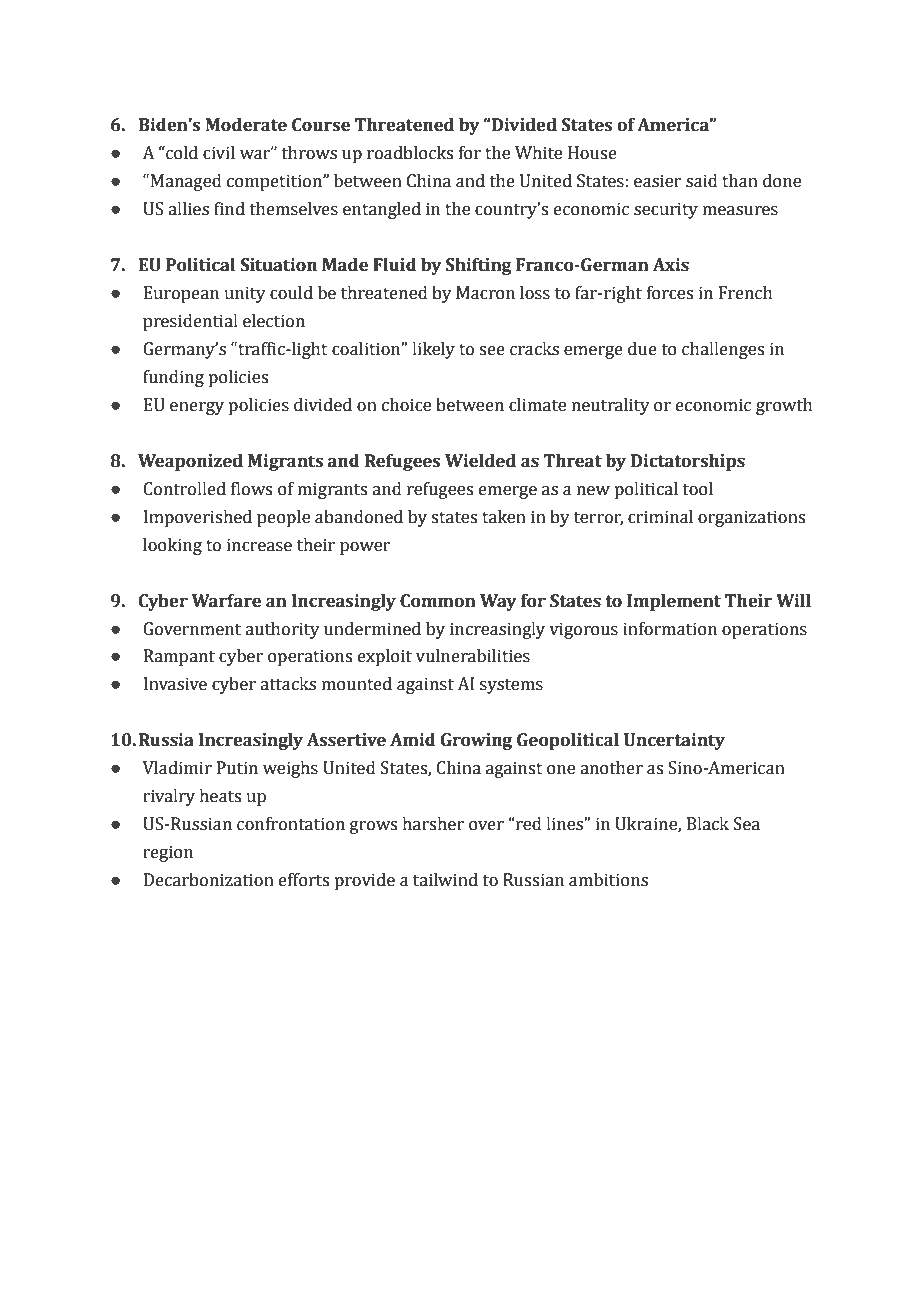 Image resolution: width=924 pixels, height=1308 pixels. Describe the element at coordinates (245, 294) in the screenshot. I see `unity` at that location.
